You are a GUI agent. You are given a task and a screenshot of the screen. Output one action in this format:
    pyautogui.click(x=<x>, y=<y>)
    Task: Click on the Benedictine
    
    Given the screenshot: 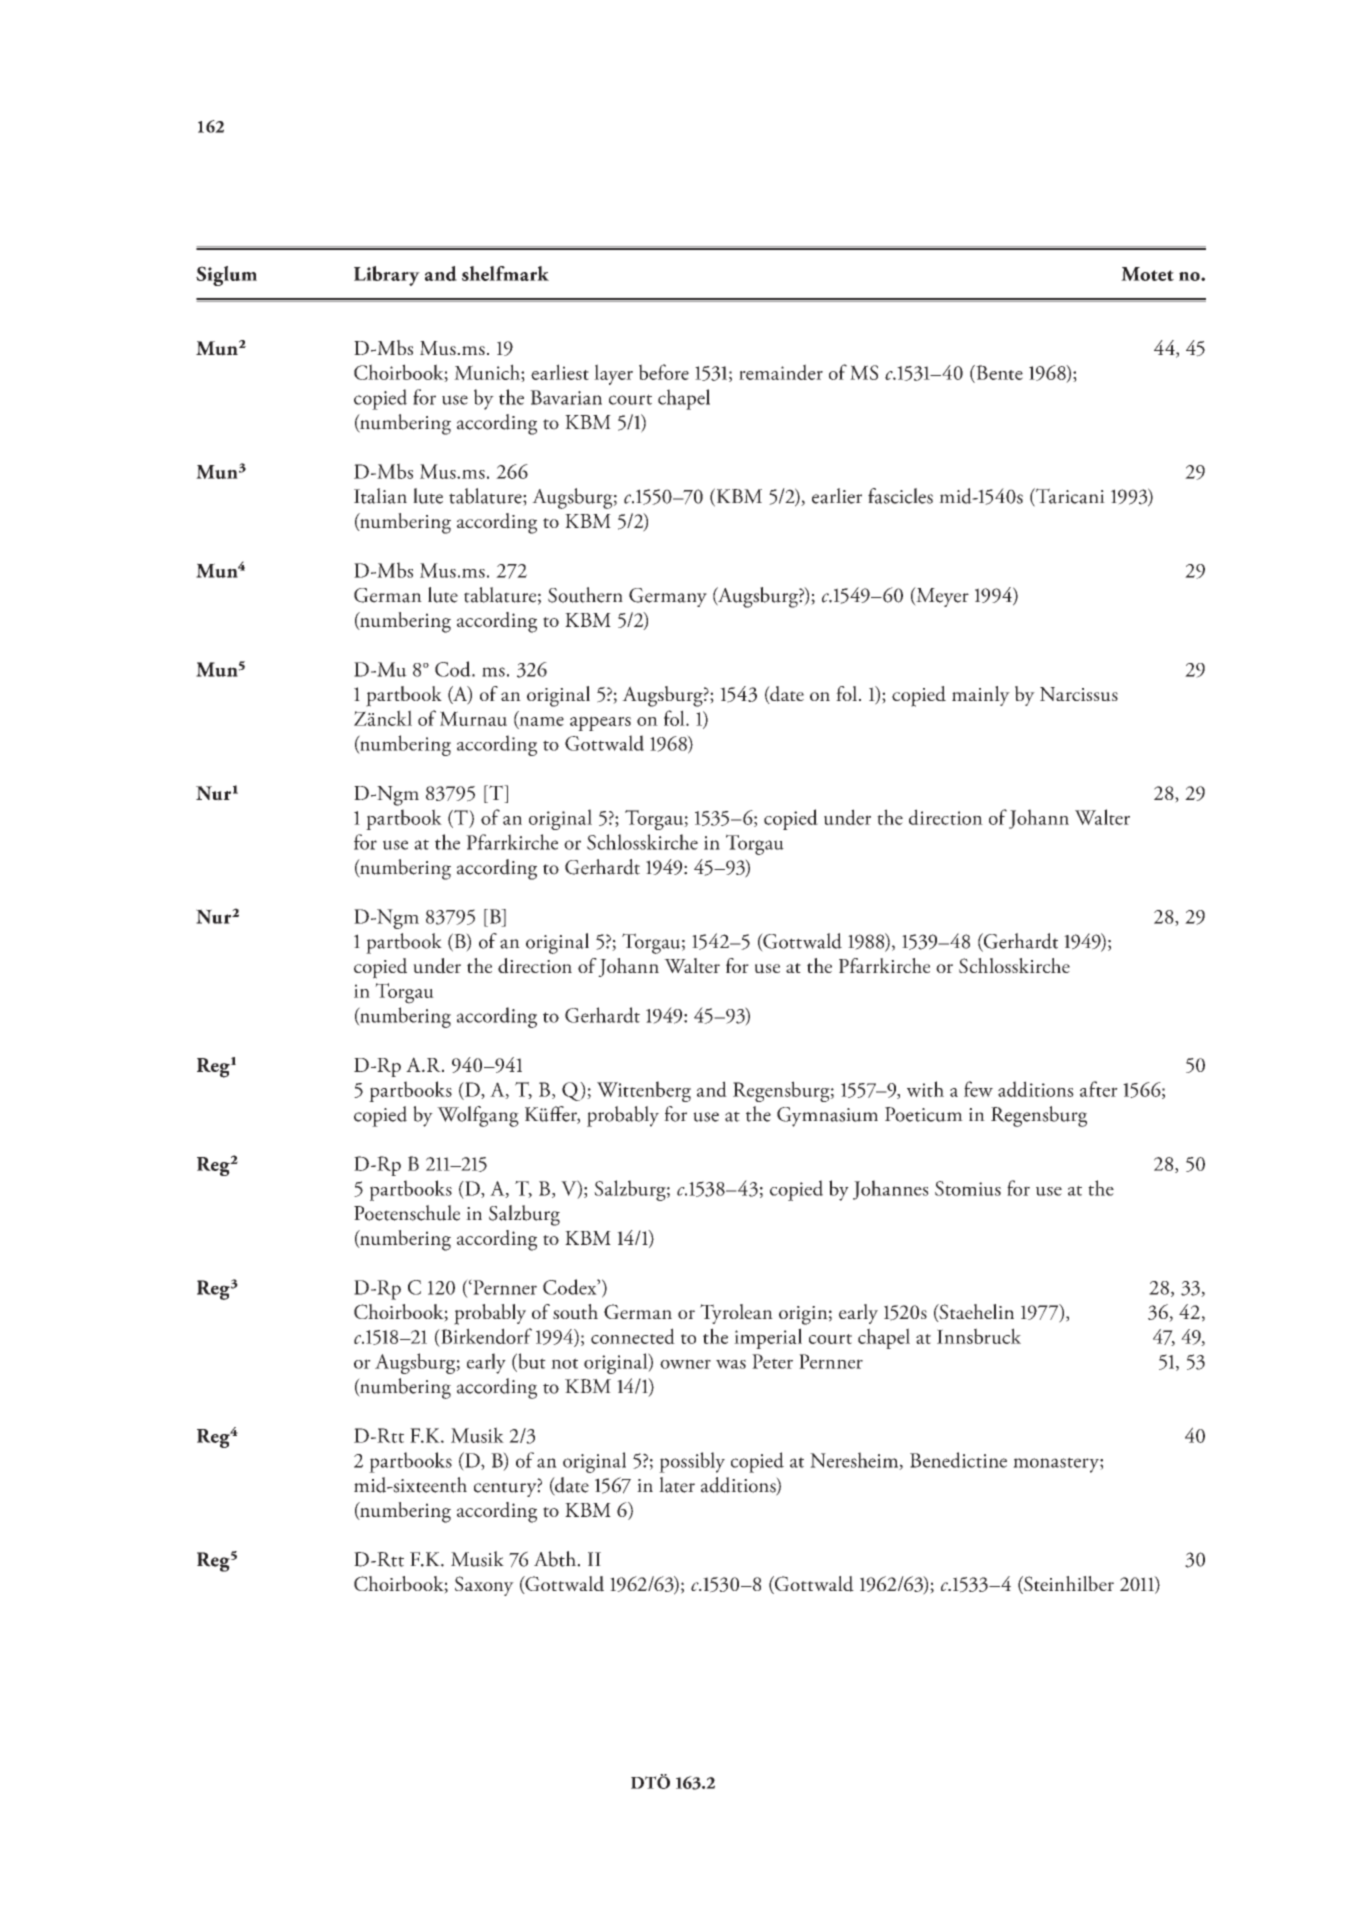 What is the action you would take?
    pyautogui.click(x=958, y=1460)
